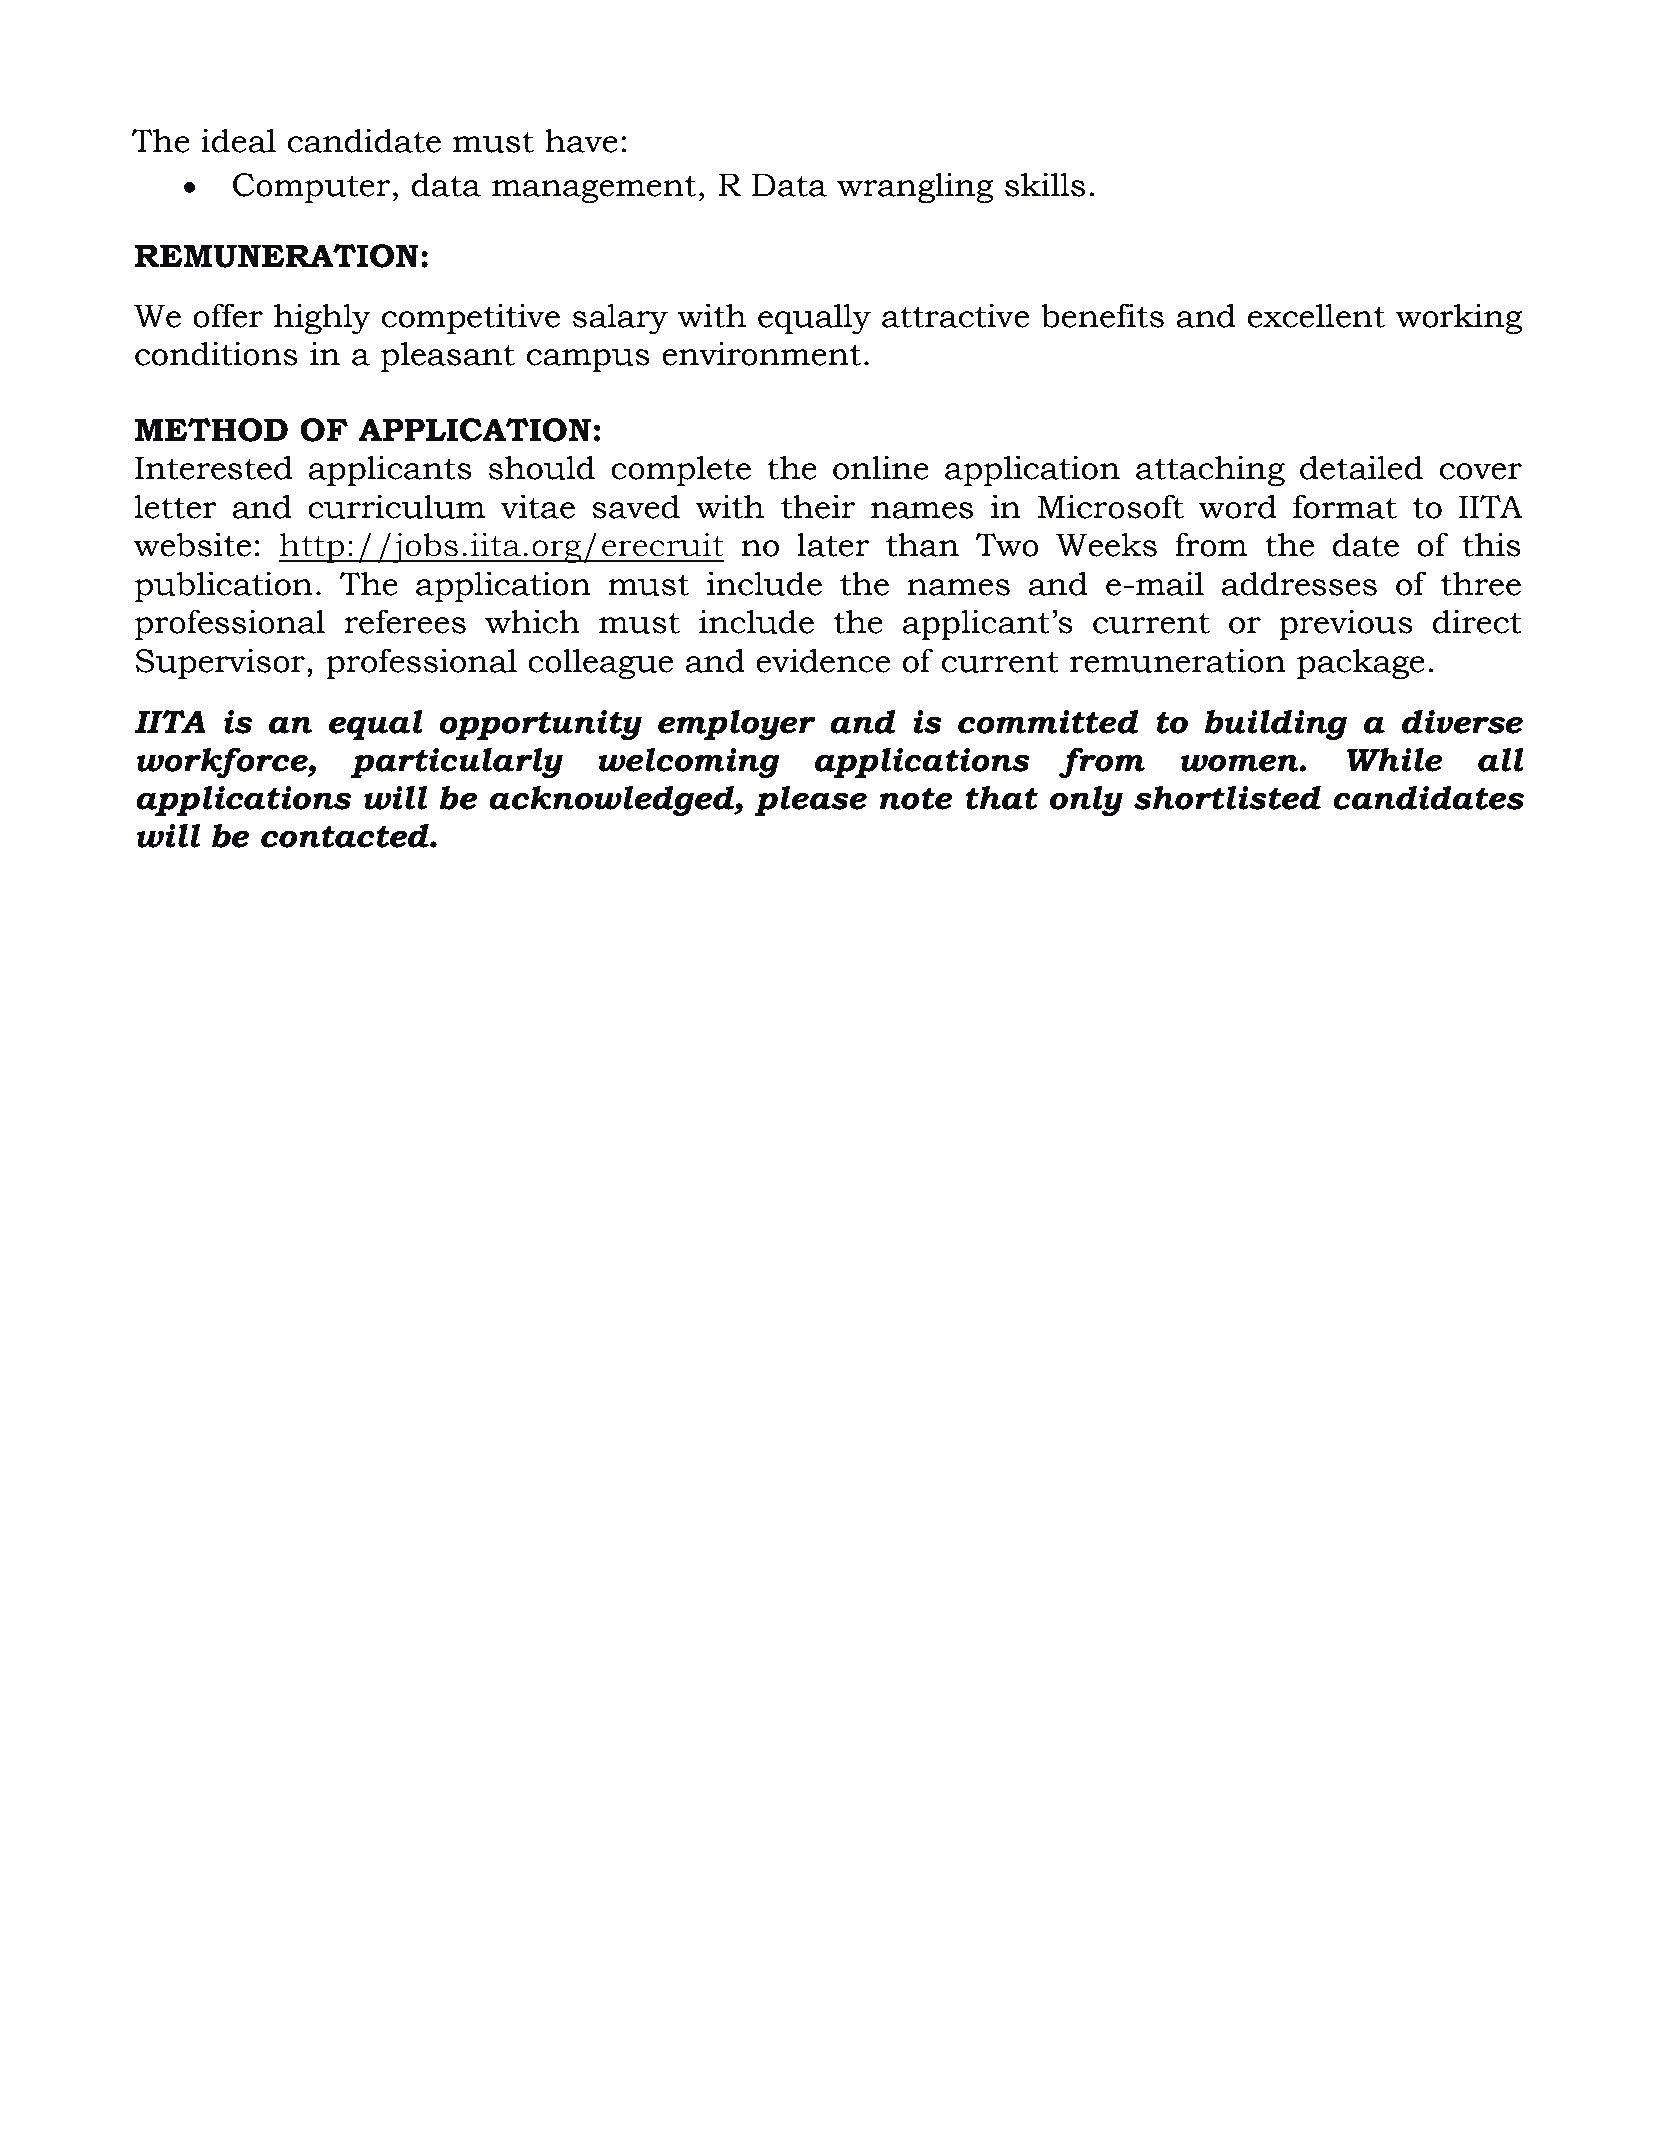  Describe the element at coordinates (457, 762) in the screenshot. I see `particularly` at that location.
